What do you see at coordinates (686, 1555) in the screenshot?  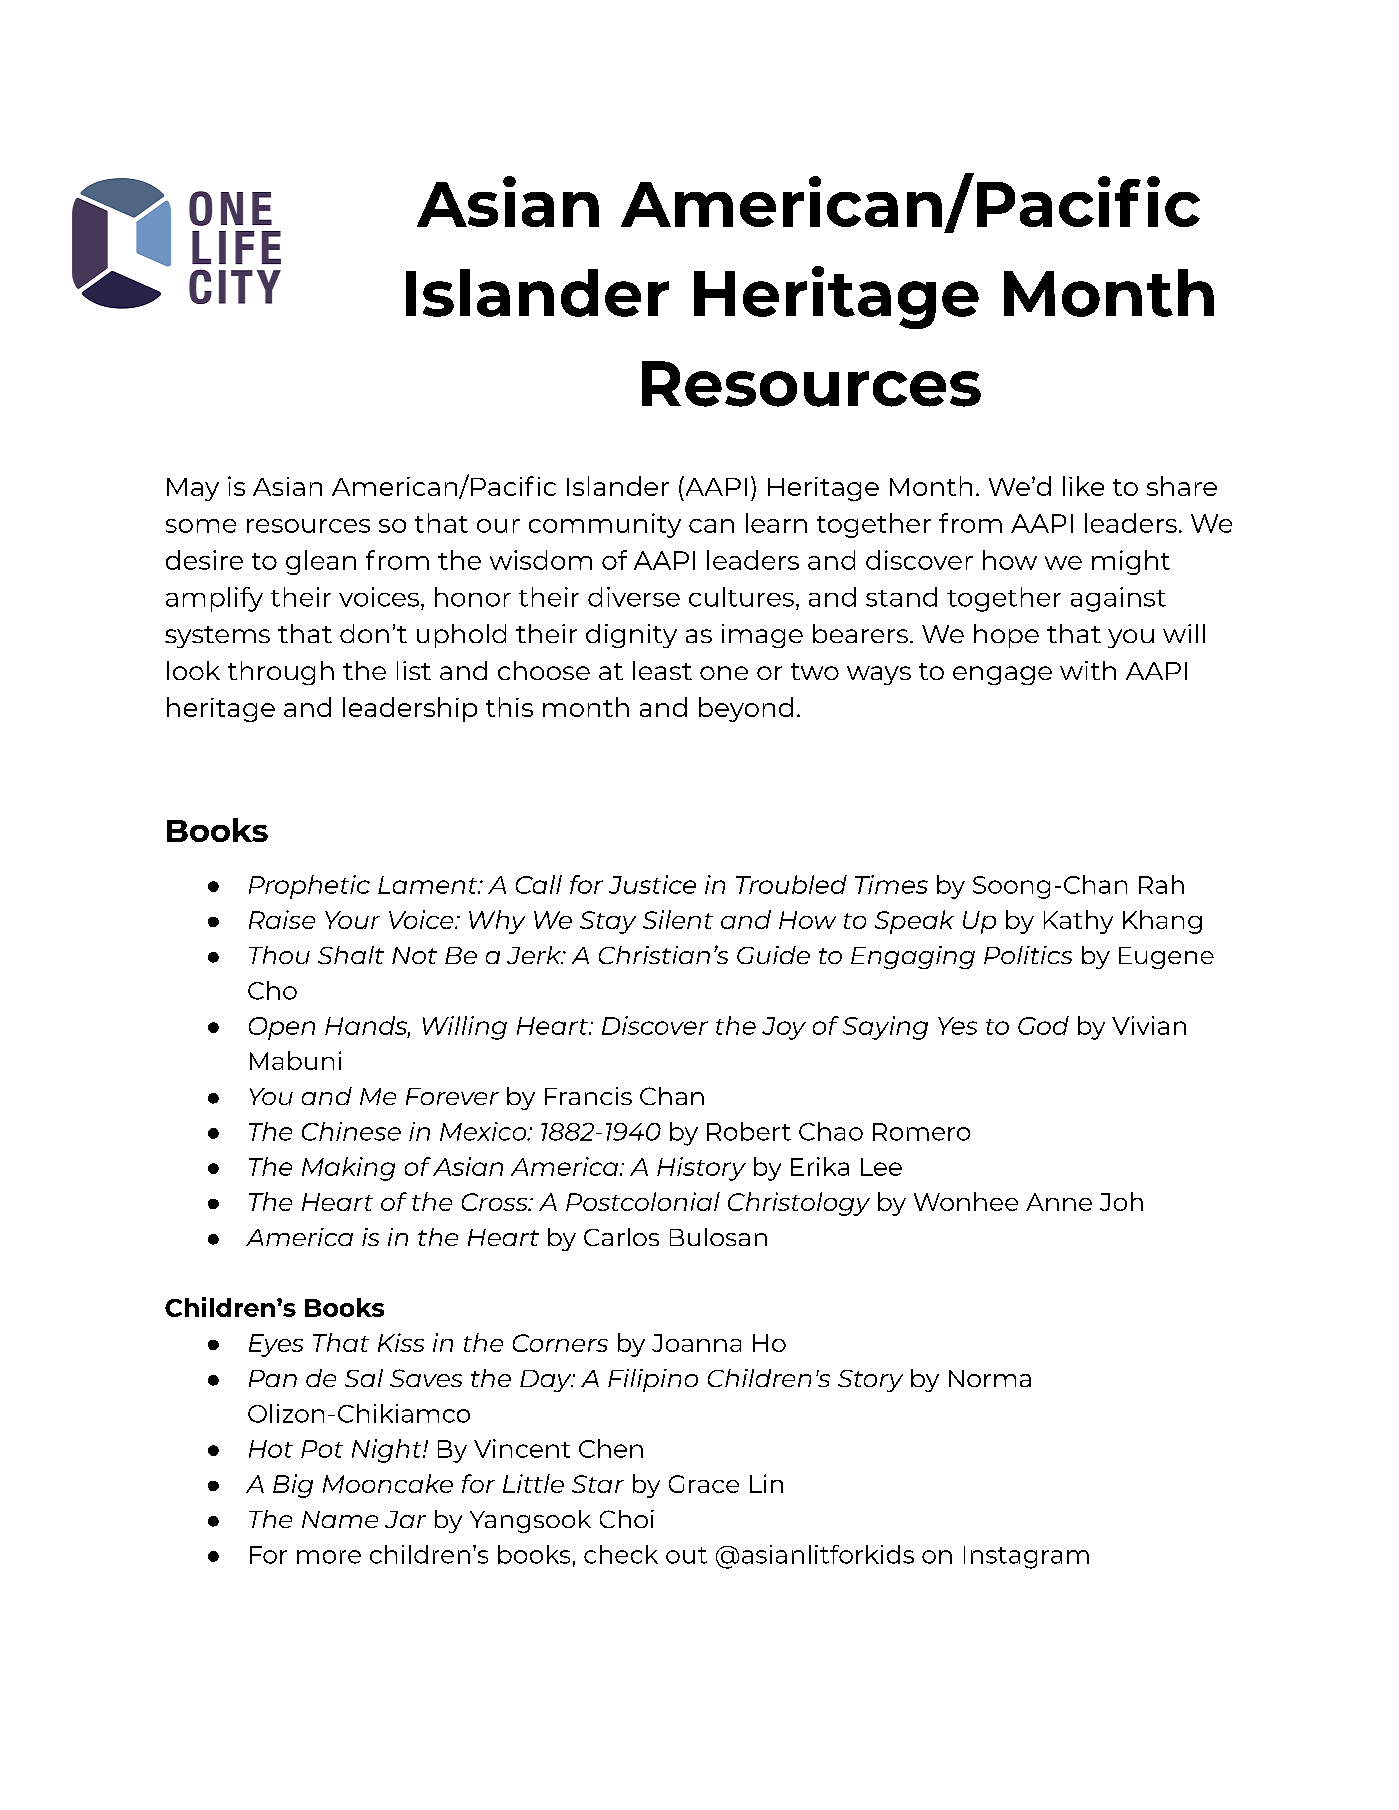 I see `out` at bounding box center [686, 1555].
